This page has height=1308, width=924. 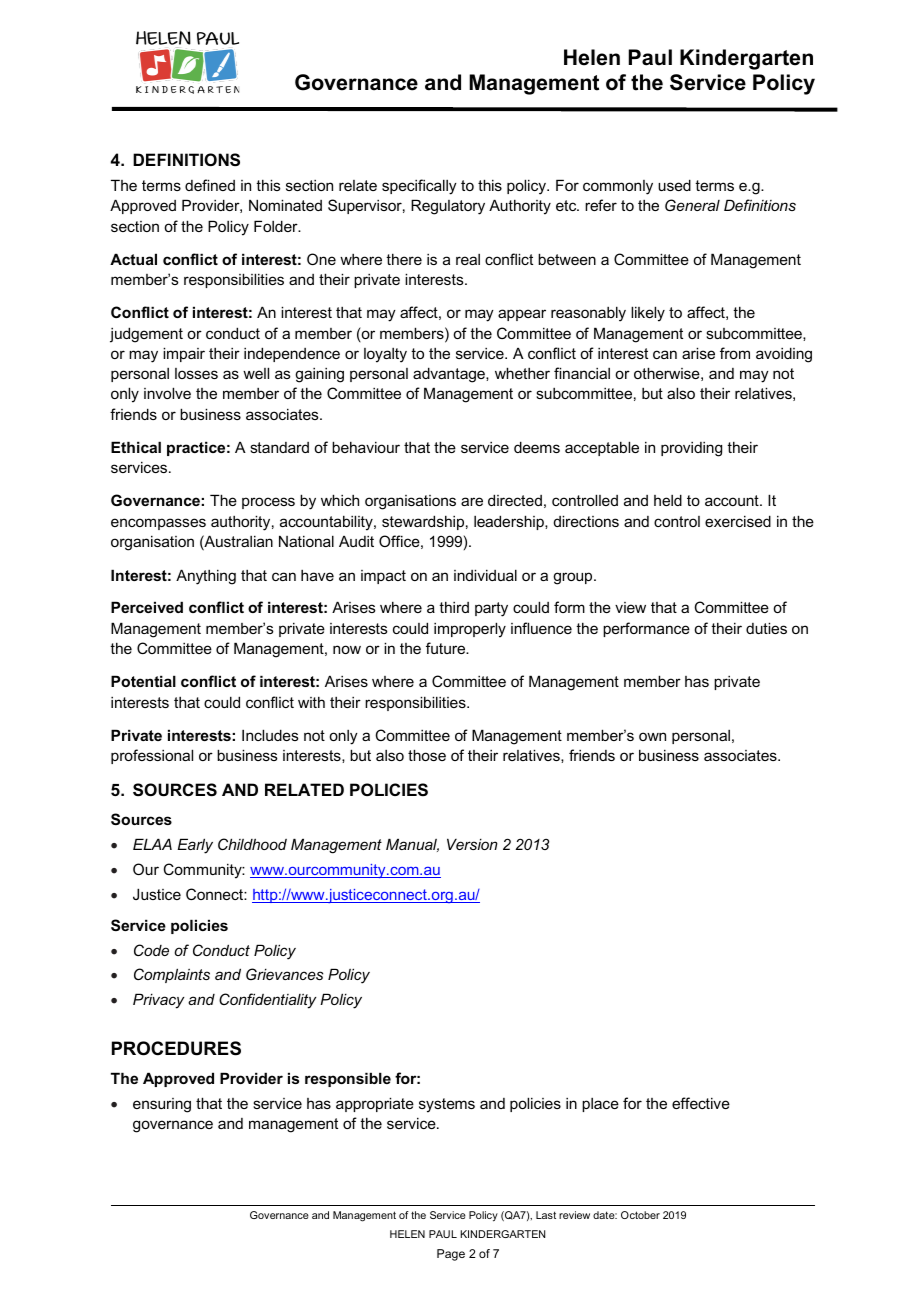 I want to click on defined, so click(x=210, y=185).
